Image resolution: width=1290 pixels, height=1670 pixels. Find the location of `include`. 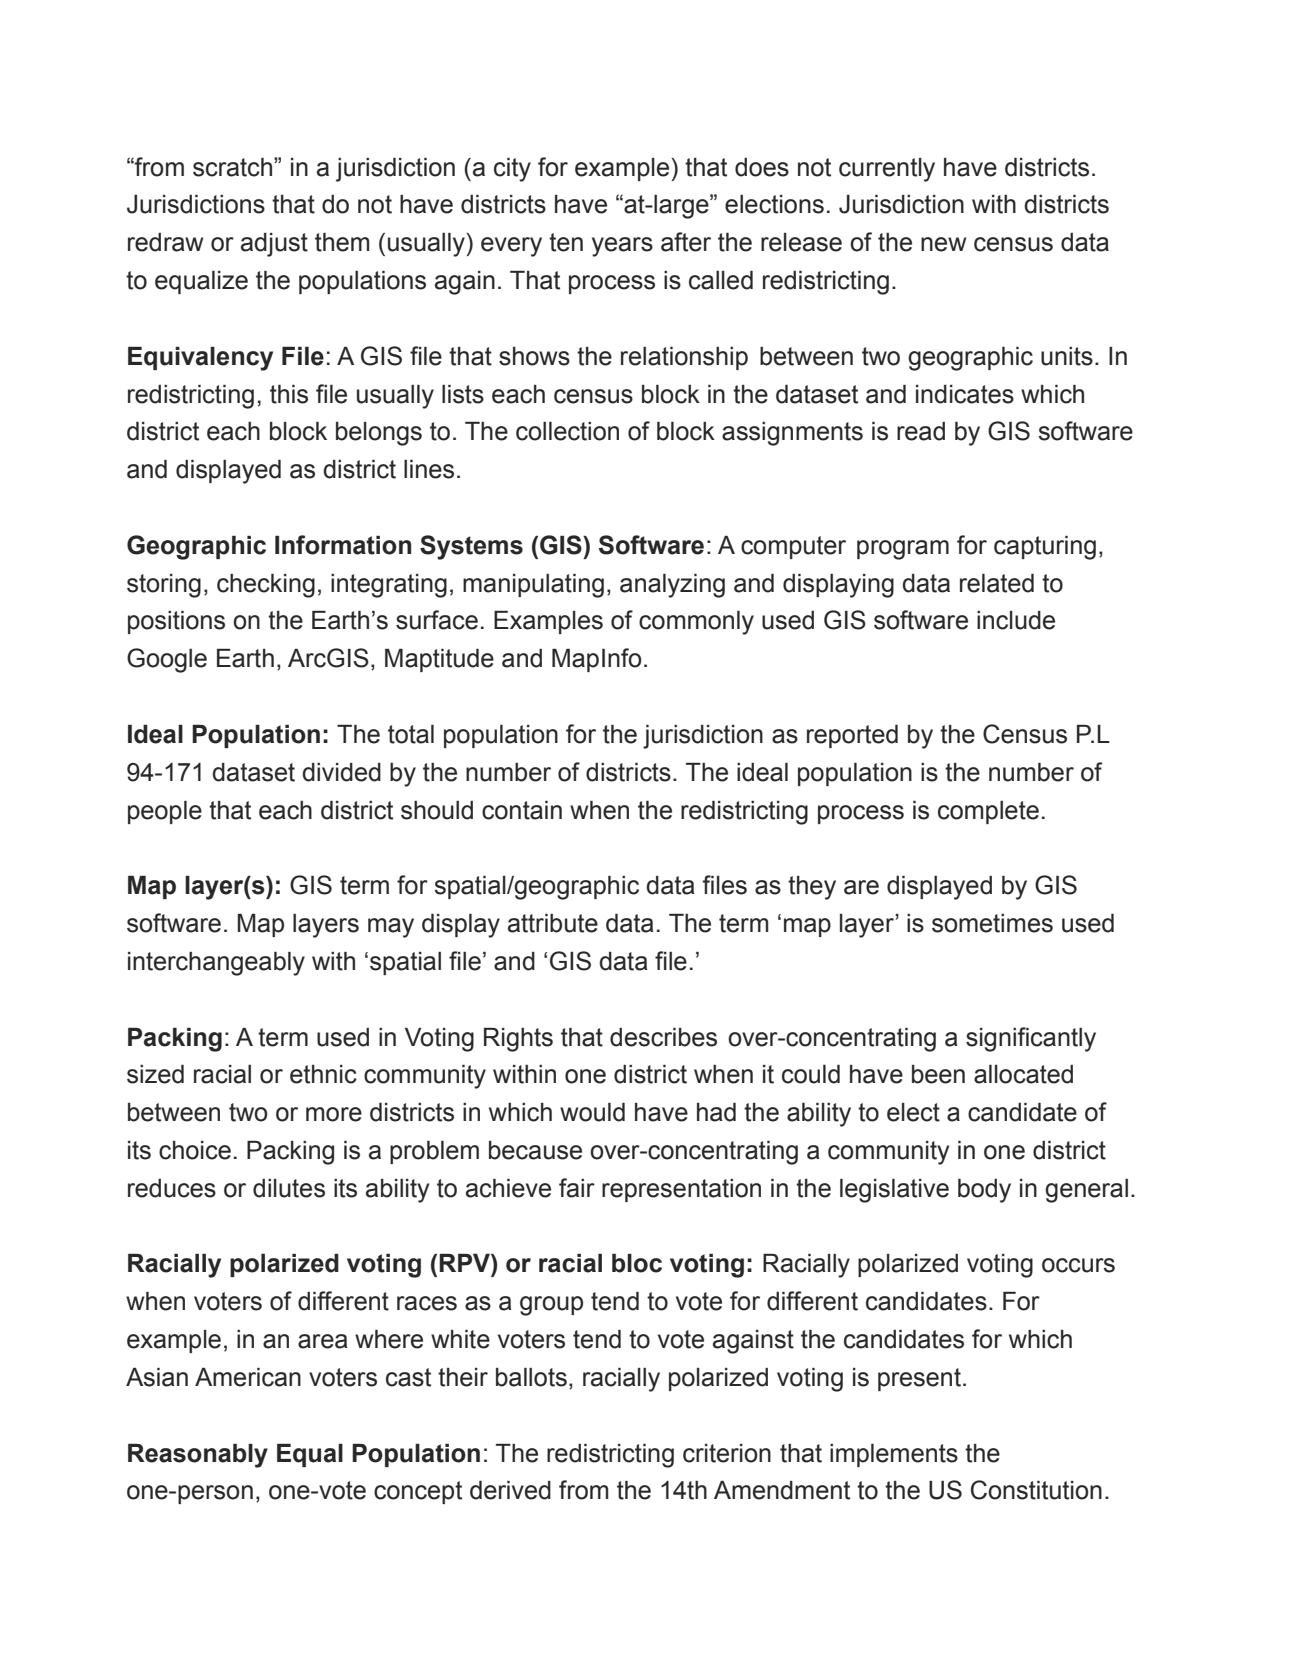

include is located at coordinates (1016, 620).
